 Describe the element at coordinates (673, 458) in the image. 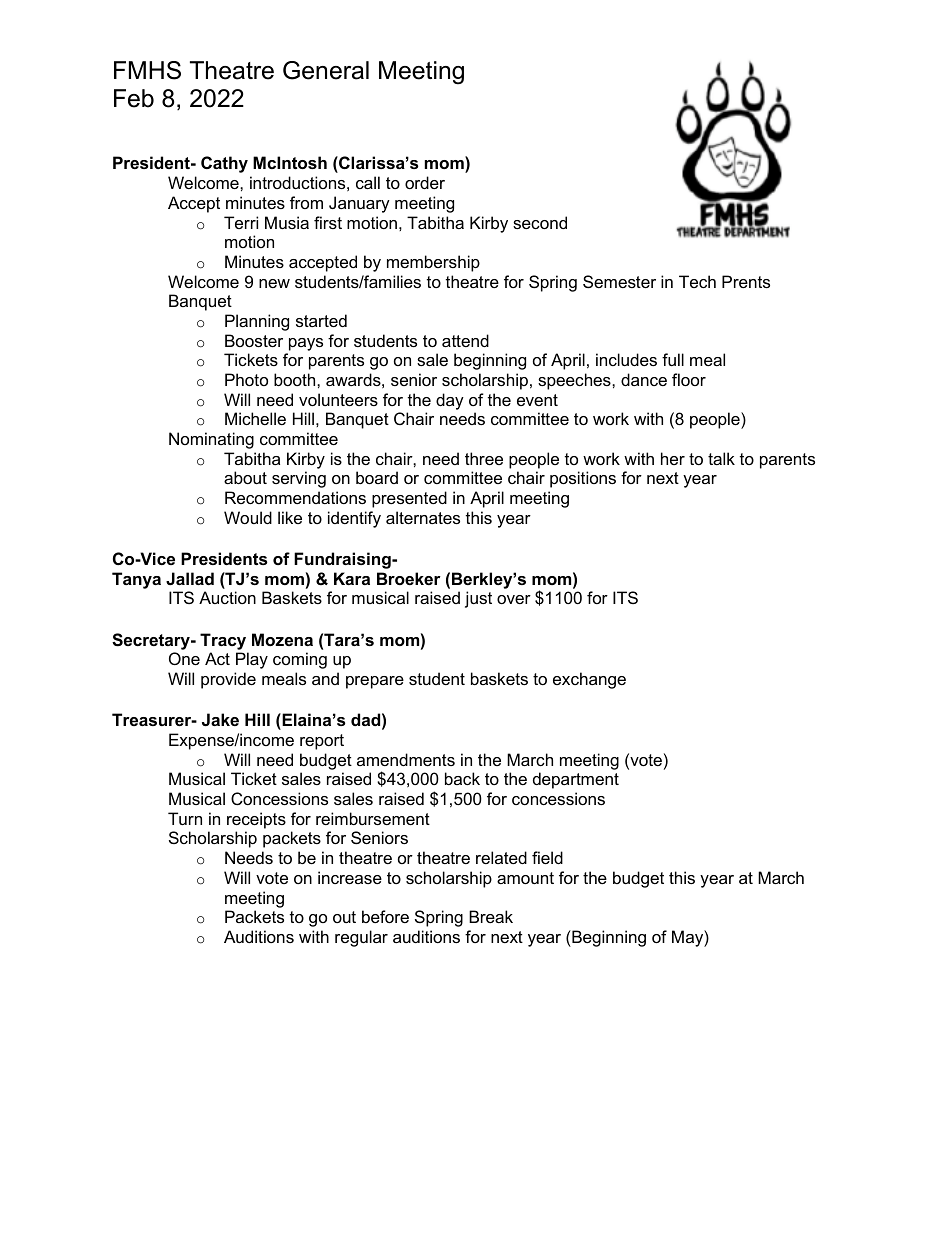

I see `her` at that location.
